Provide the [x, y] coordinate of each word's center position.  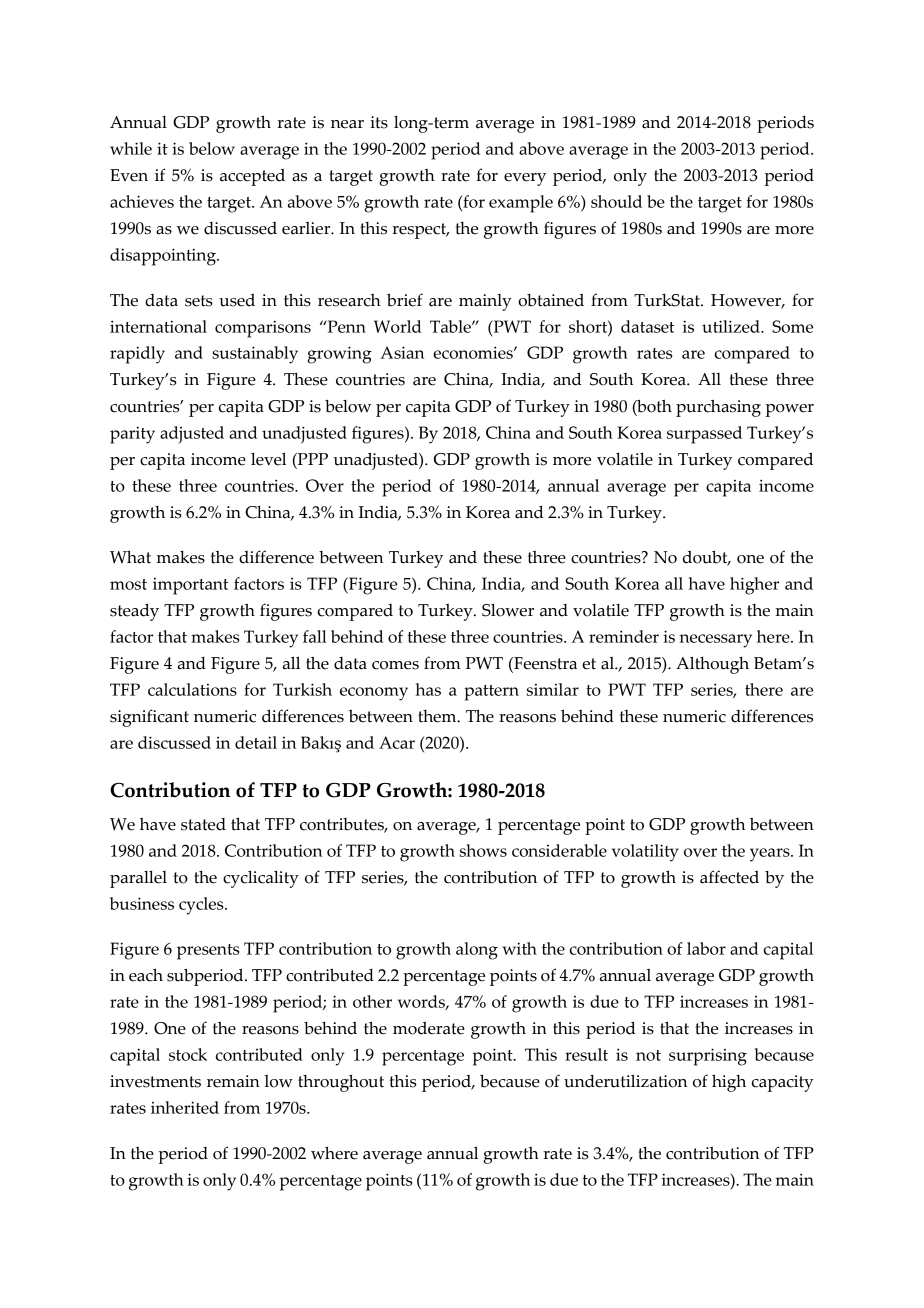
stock [188, 1054]
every [525, 179]
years [771, 855]
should [616, 201]
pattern [491, 693]
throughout [341, 1083]
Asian [402, 352]
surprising [708, 1057]
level [268, 459]
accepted [252, 177]
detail [256, 742]
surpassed [704, 435]
